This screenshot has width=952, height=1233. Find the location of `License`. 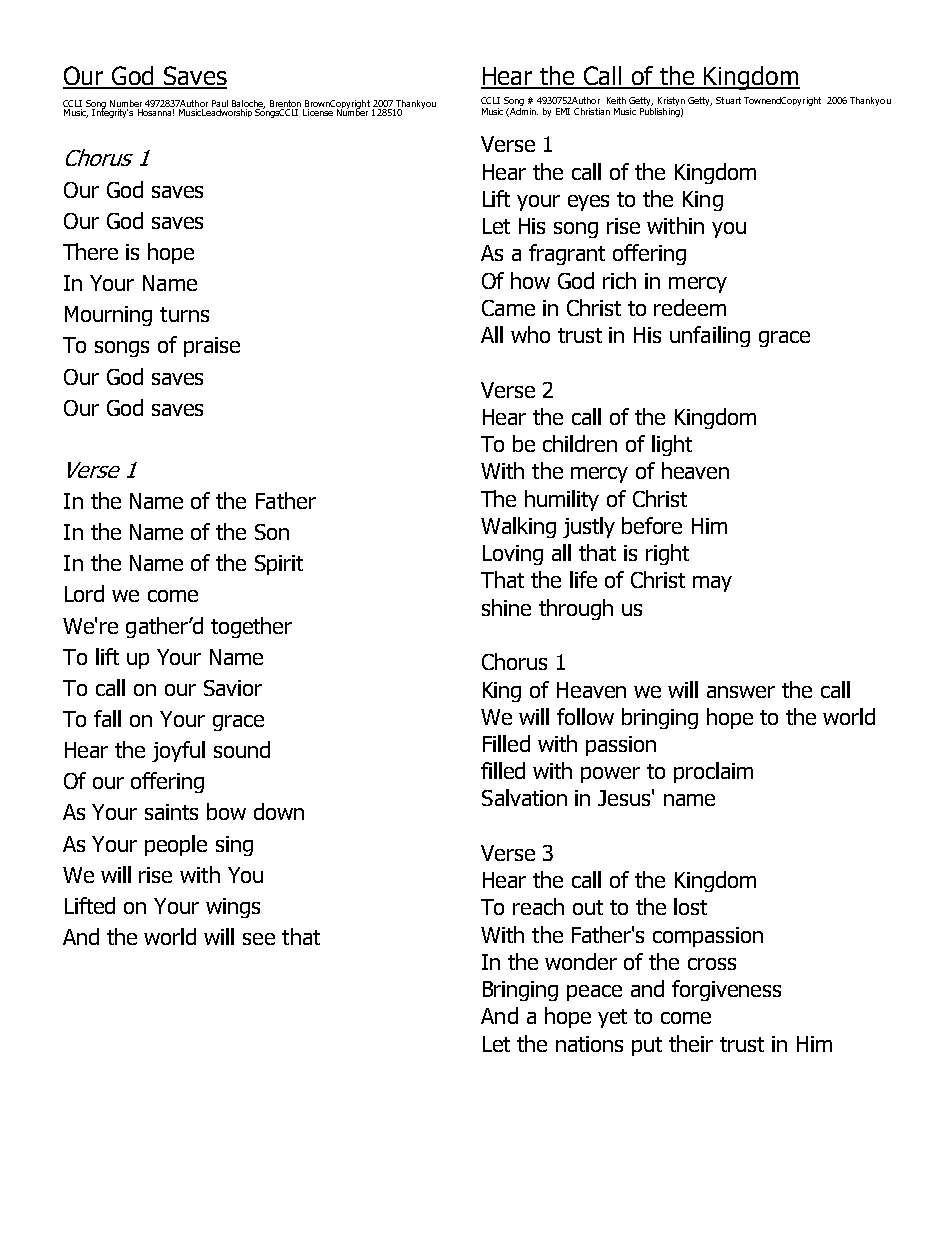

License is located at coordinates (318, 112).
